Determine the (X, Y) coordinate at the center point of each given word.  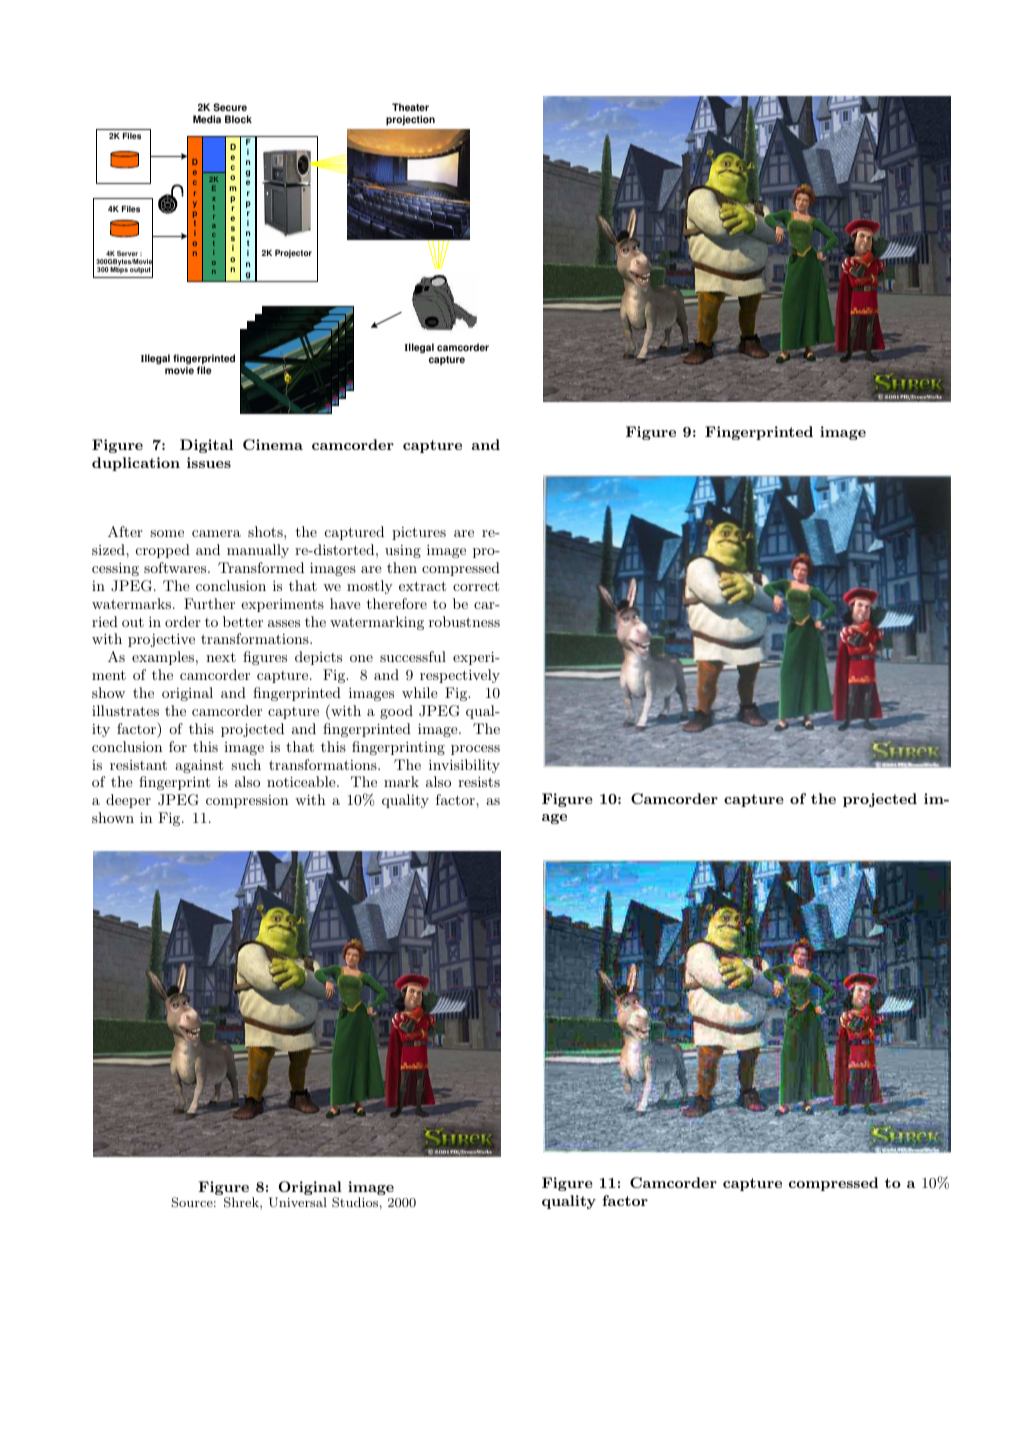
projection (410, 120)
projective (161, 640)
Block (238, 119)
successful (413, 656)
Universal (298, 1202)
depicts (318, 658)
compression (247, 801)
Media (207, 119)
